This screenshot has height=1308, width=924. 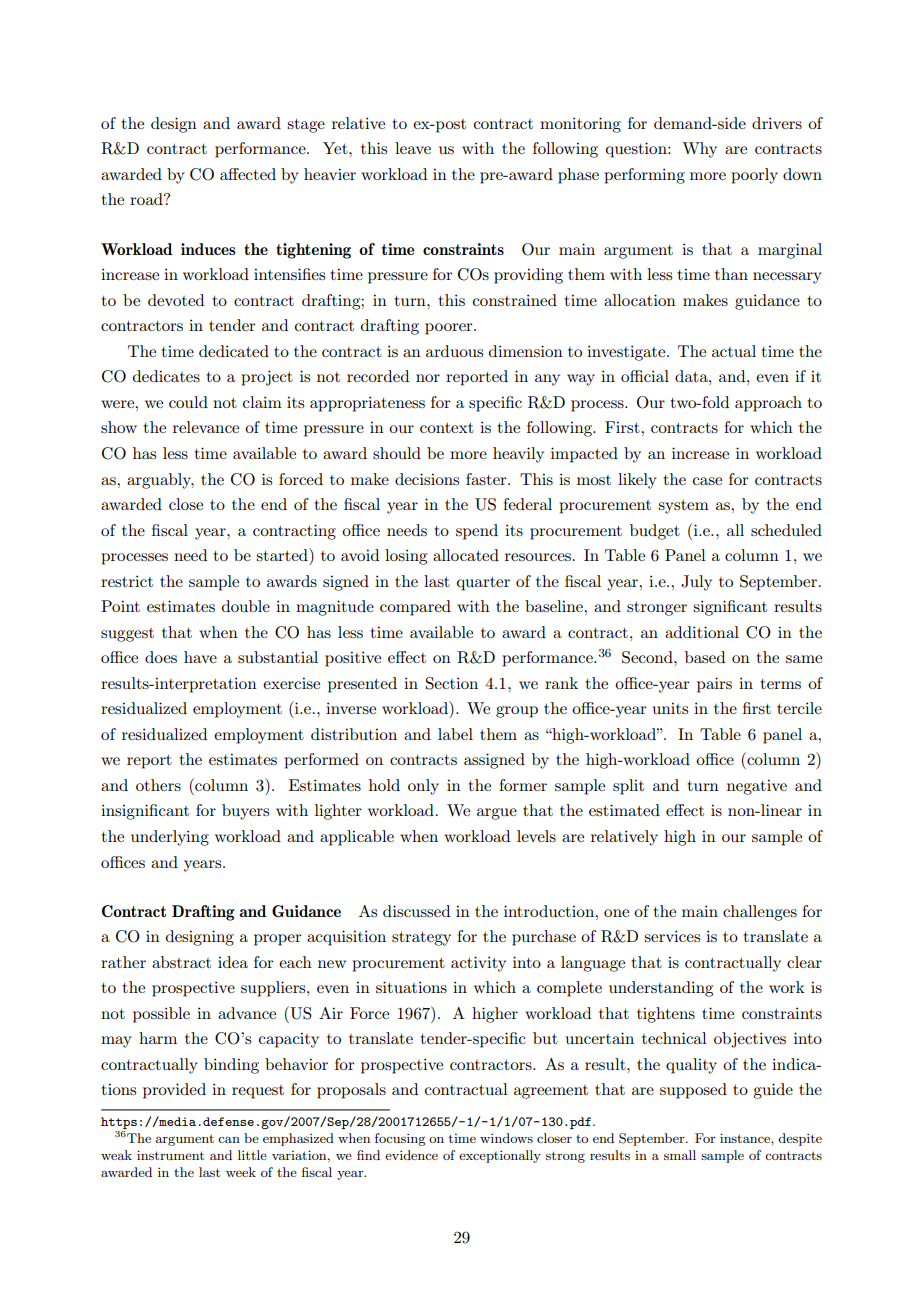 I want to click on approach, so click(x=768, y=404).
